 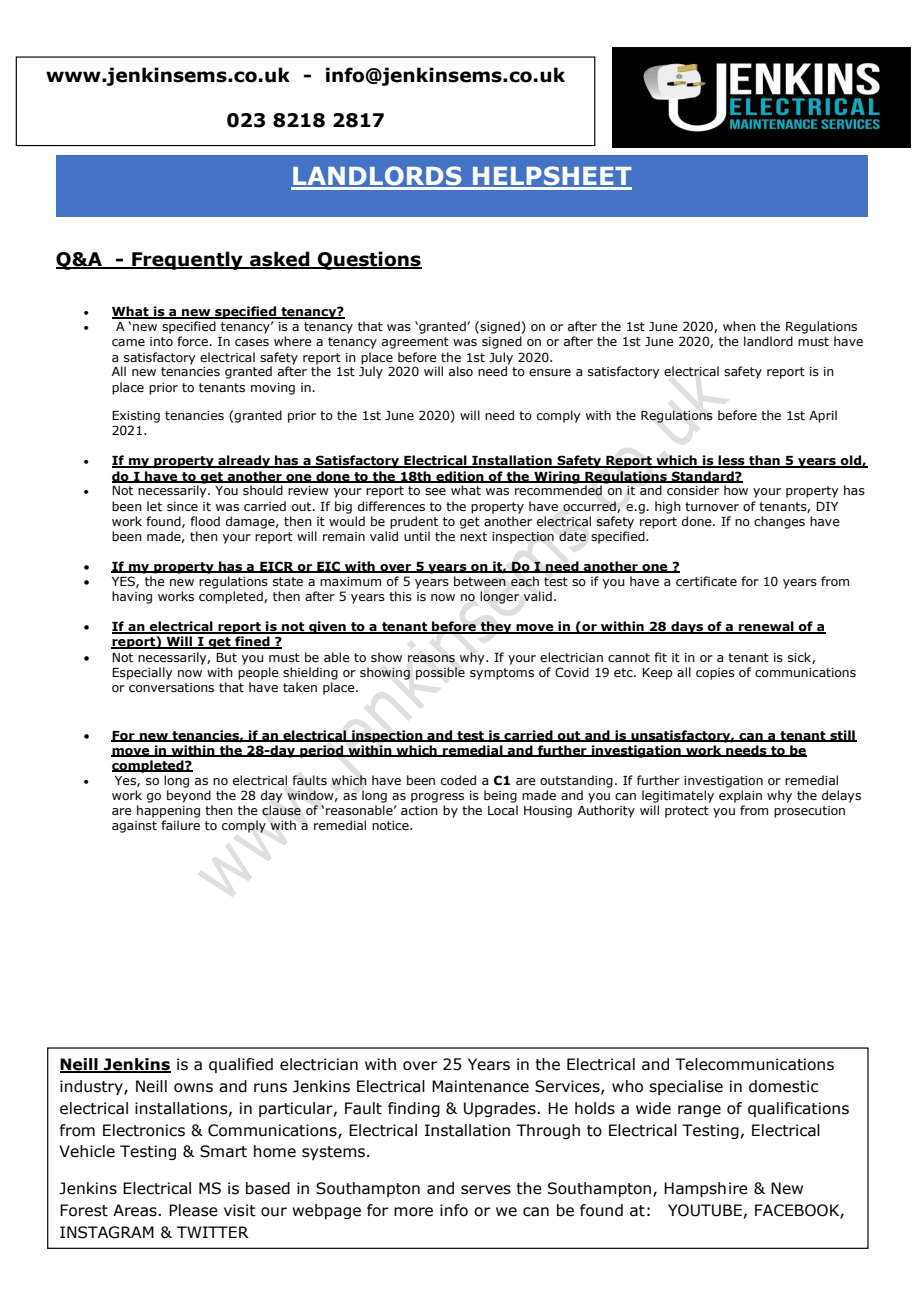 What do you see at coordinates (391, 825) in the screenshot?
I see `notice` at bounding box center [391, 825].
